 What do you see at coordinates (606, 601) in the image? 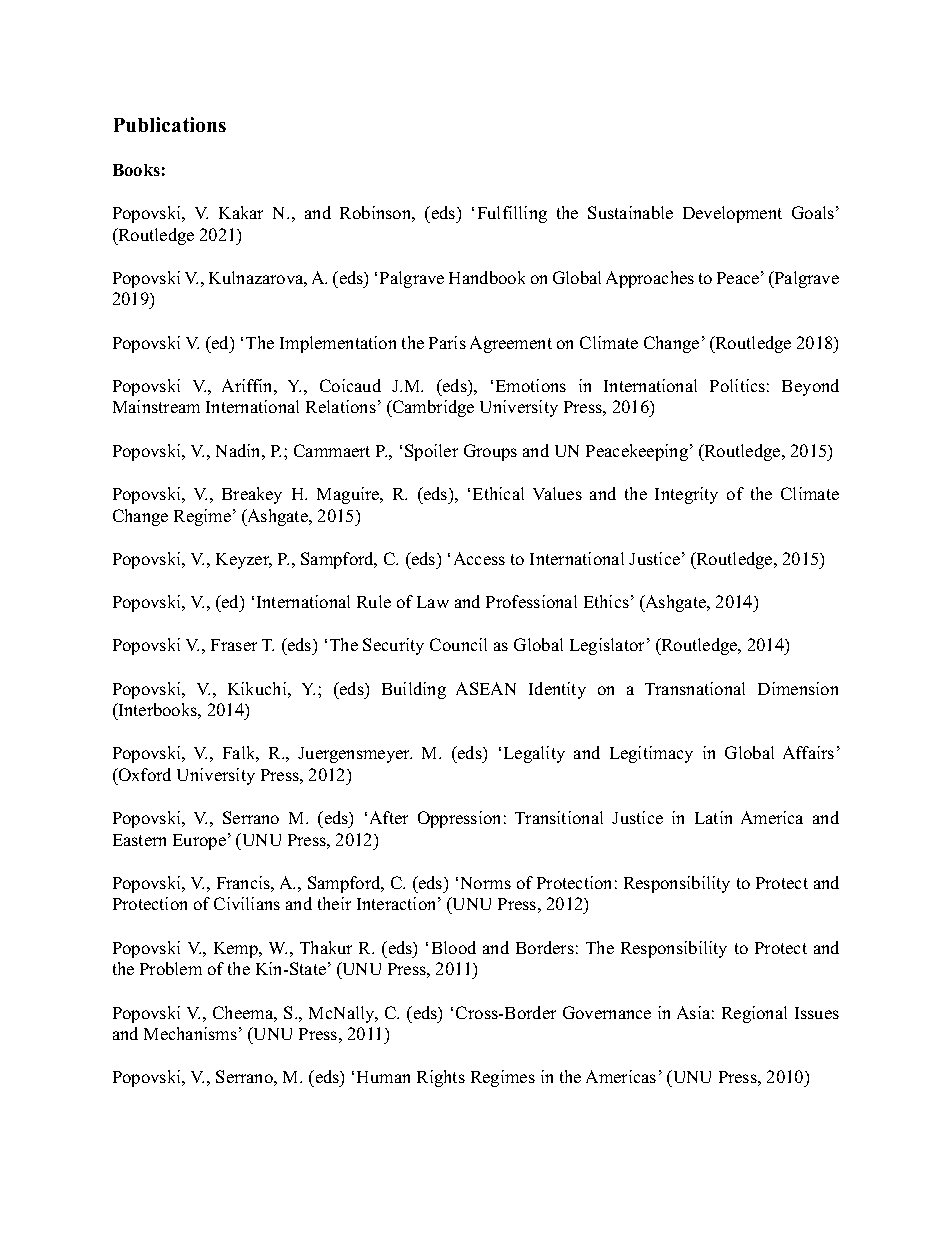
I see `Ethics` at bounding box center [606, 601].
